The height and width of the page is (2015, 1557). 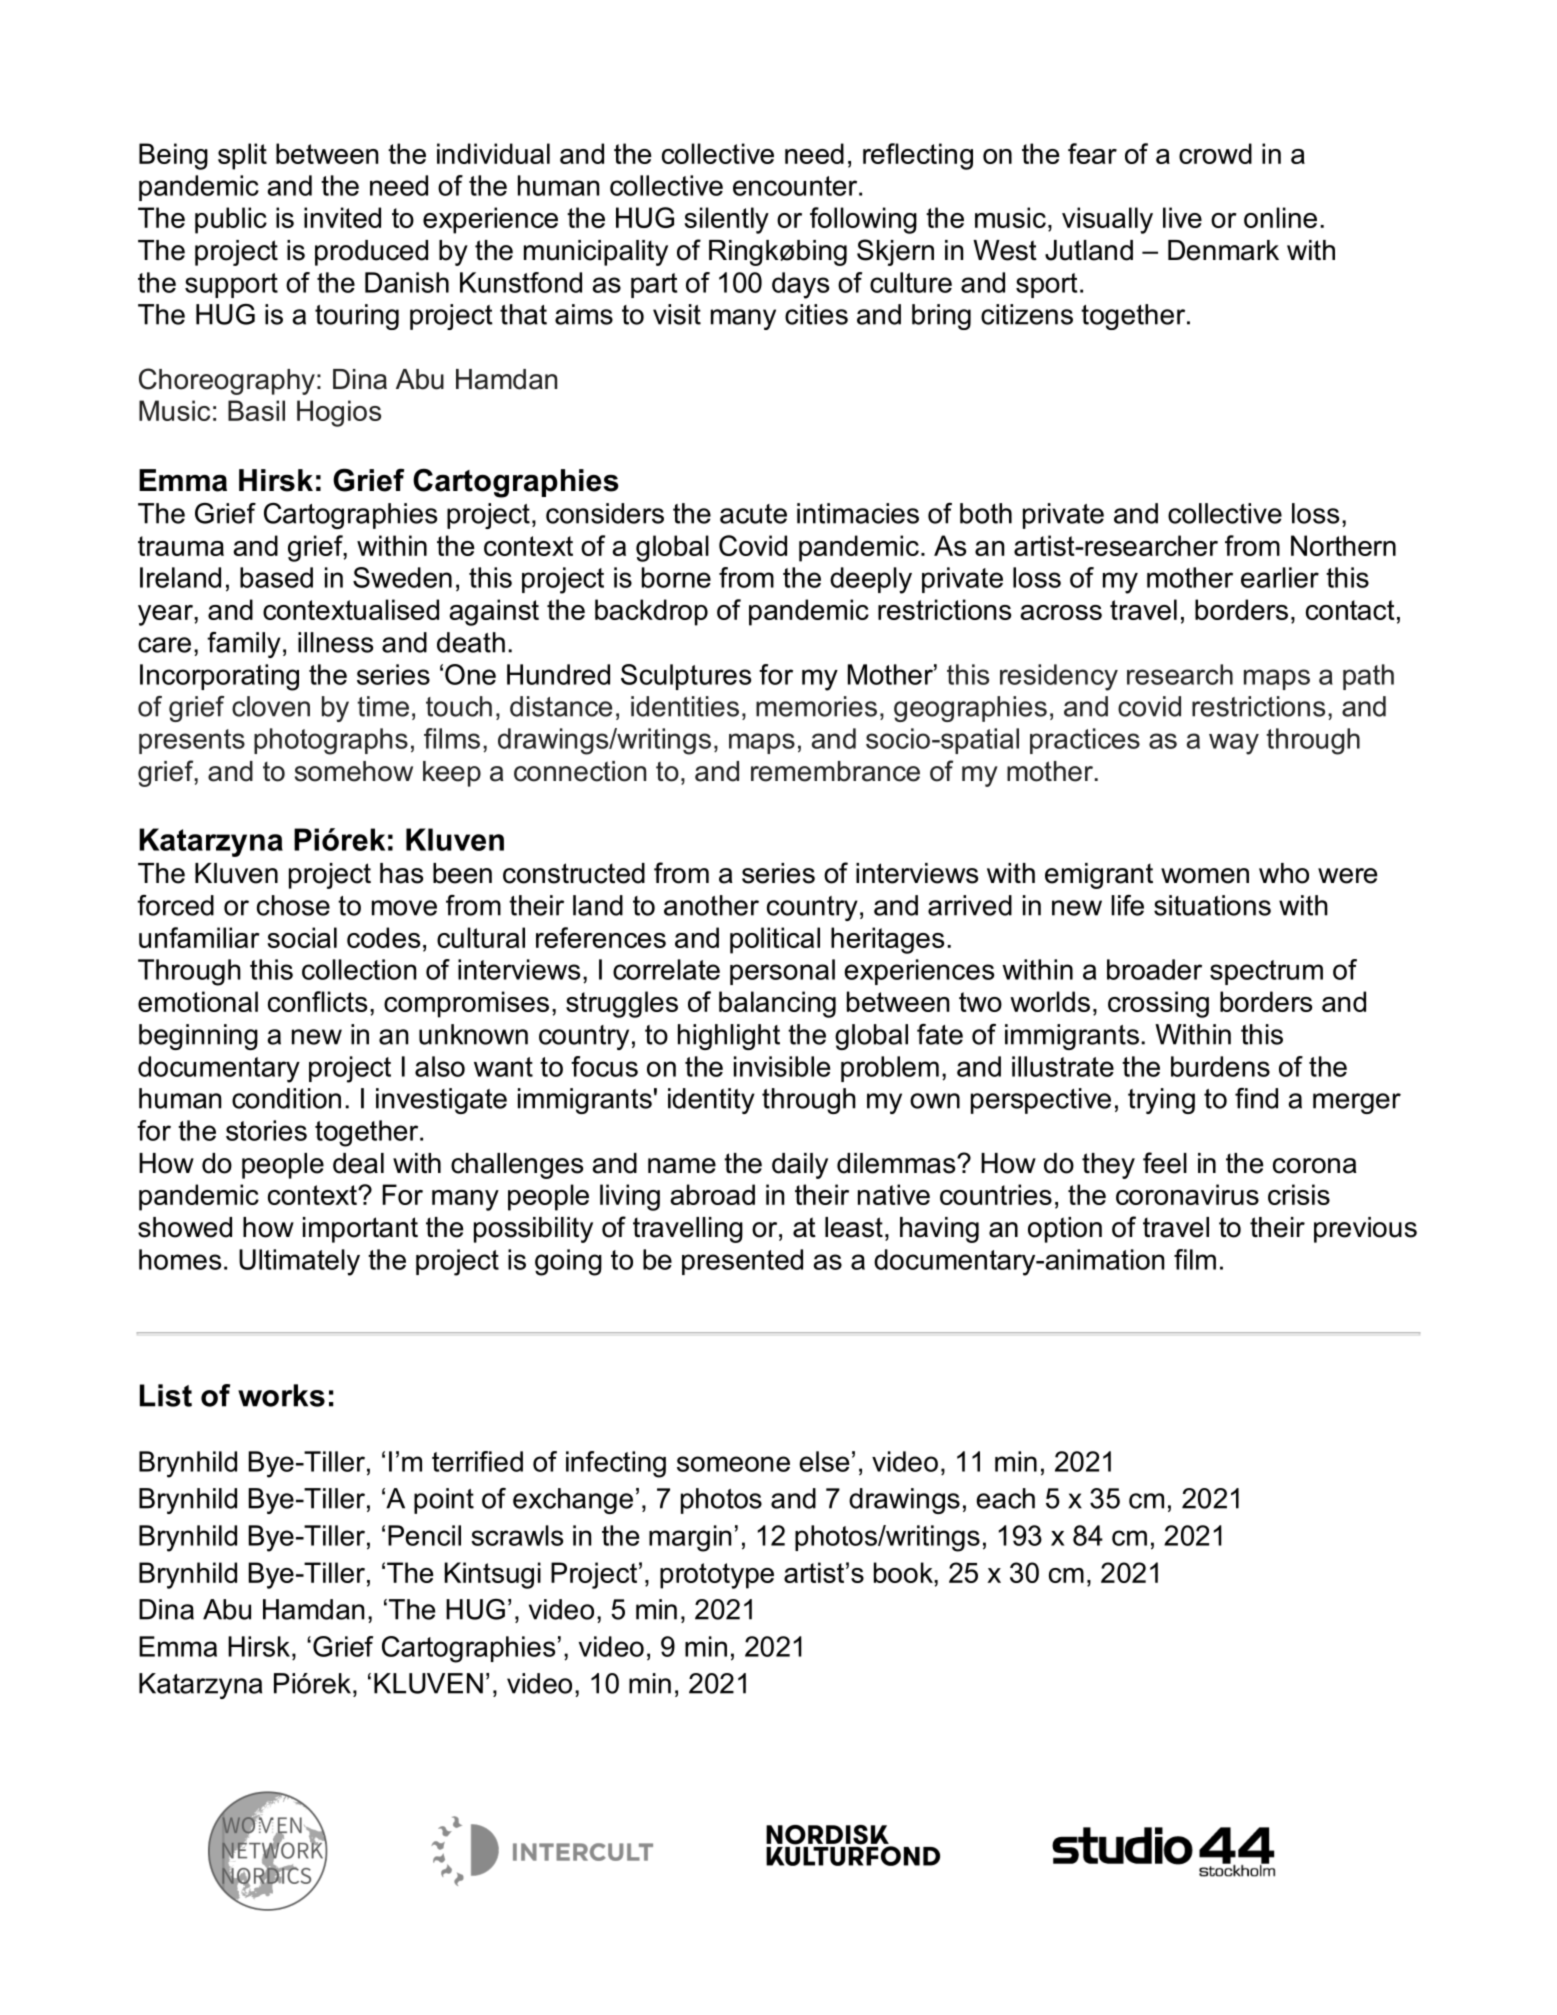 I want to click on earlier, so click(x=1280, y=577).
